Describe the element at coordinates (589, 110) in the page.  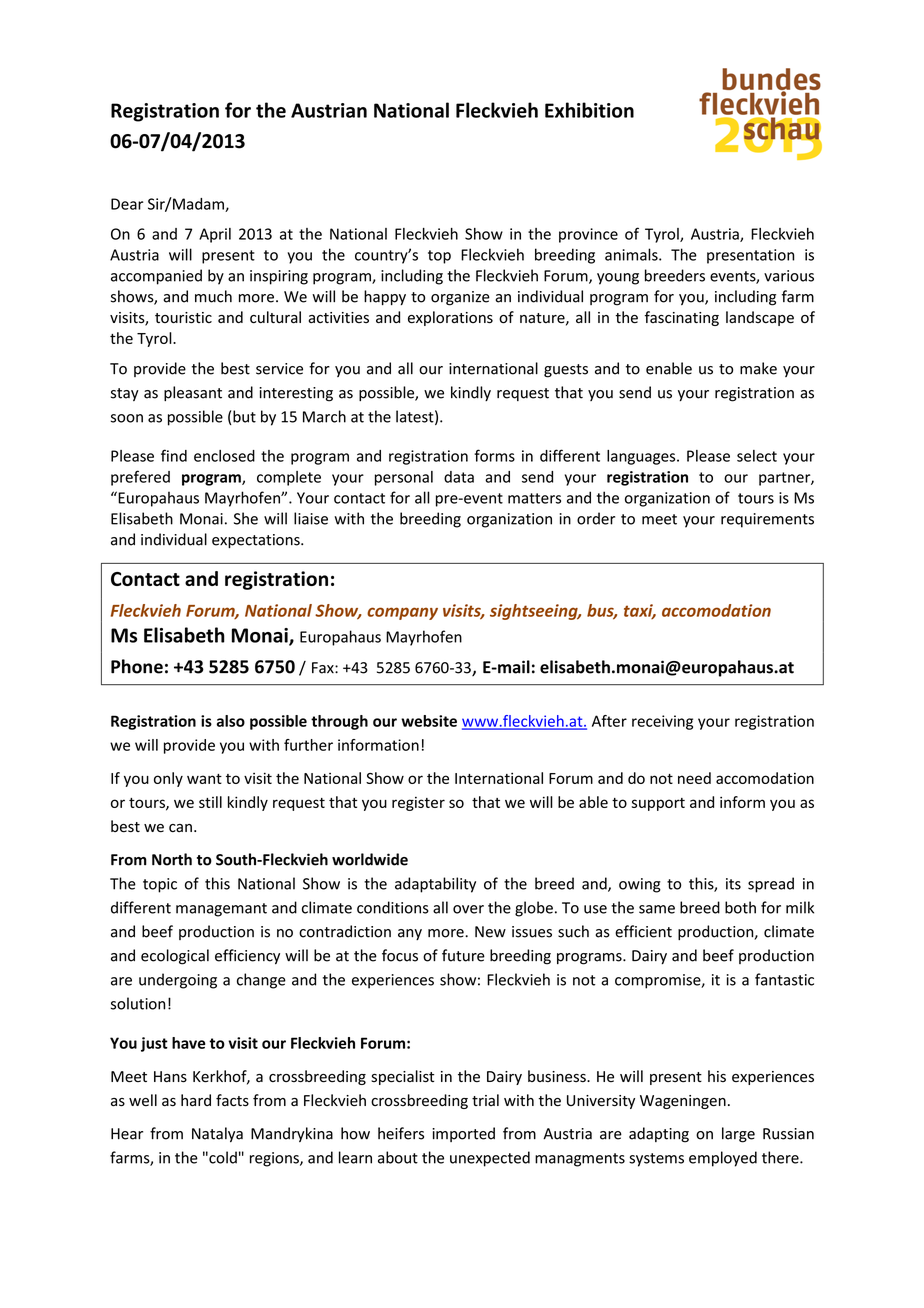
I see `Exhibition` at that location.
